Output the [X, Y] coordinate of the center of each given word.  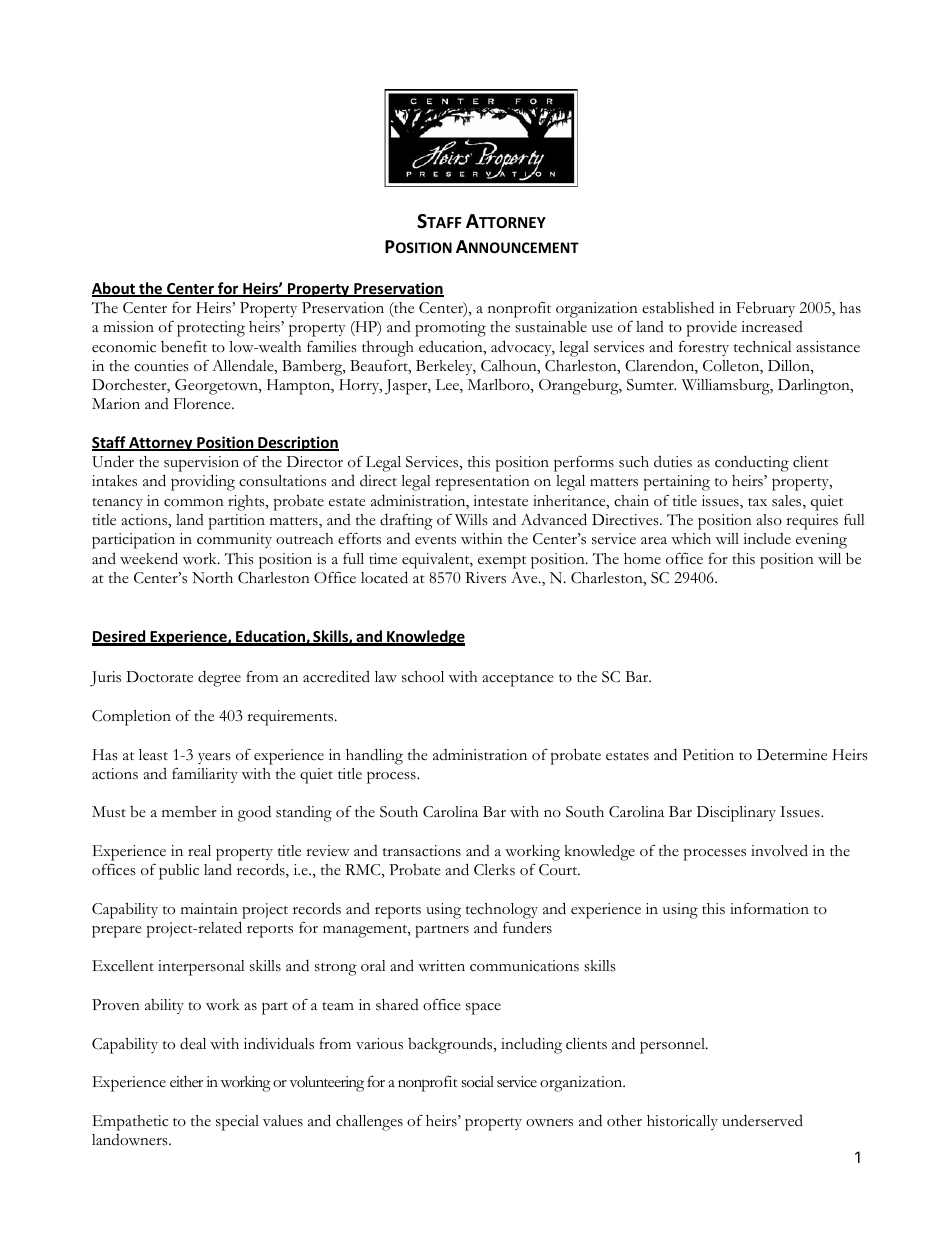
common [194, 503]
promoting [450, 329]
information [769, 909]
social [477, 1082]
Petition [708, 755]
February [765, 309]
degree [219, 678]
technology [502, 911]
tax [757, 502]
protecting [211, 329]
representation [482, 483]
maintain [209, 908]
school [423, 677]
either [186, 1082]
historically [682, 1122]
